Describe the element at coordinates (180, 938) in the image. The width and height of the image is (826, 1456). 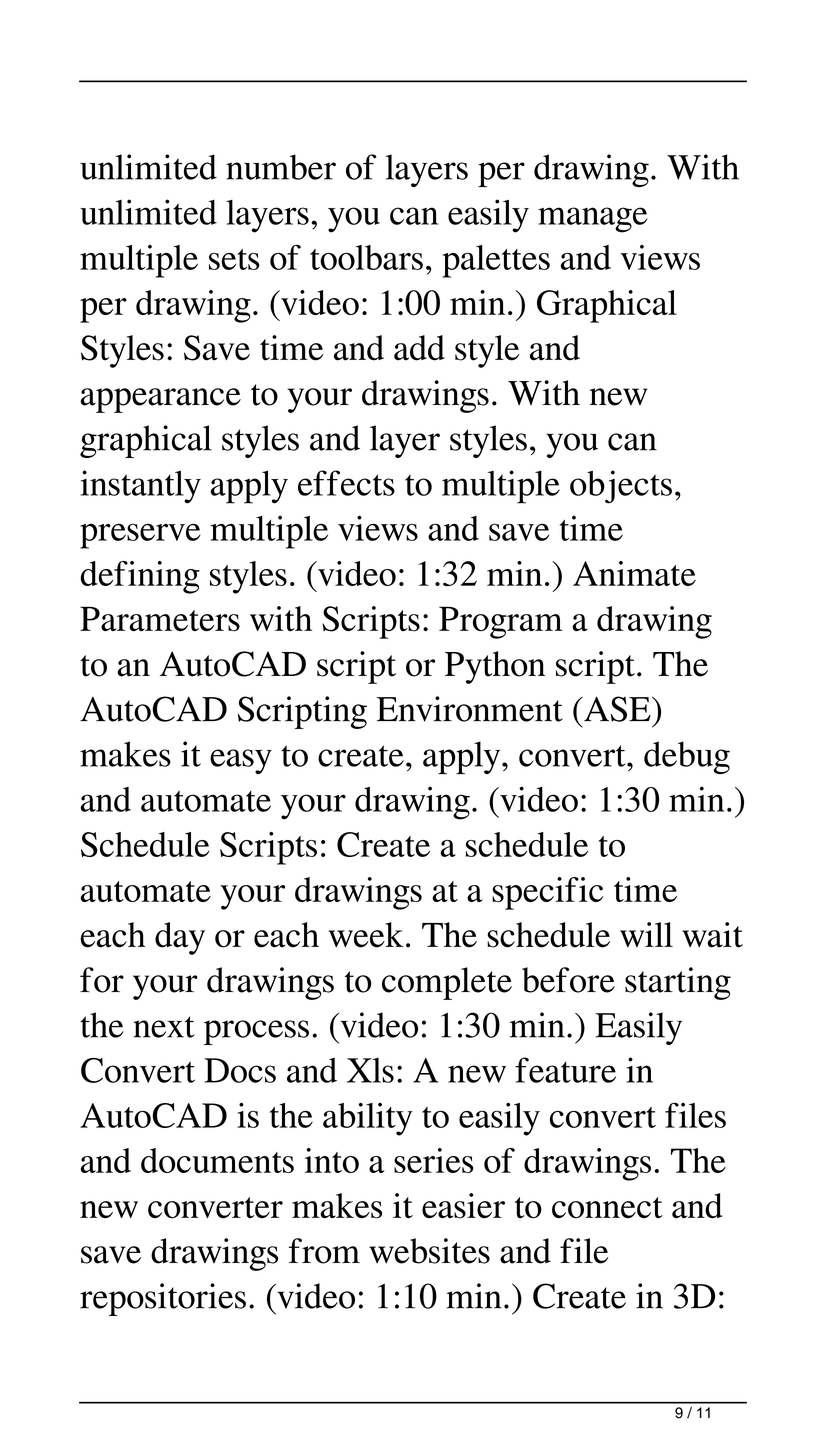
I see `day` at that location.
